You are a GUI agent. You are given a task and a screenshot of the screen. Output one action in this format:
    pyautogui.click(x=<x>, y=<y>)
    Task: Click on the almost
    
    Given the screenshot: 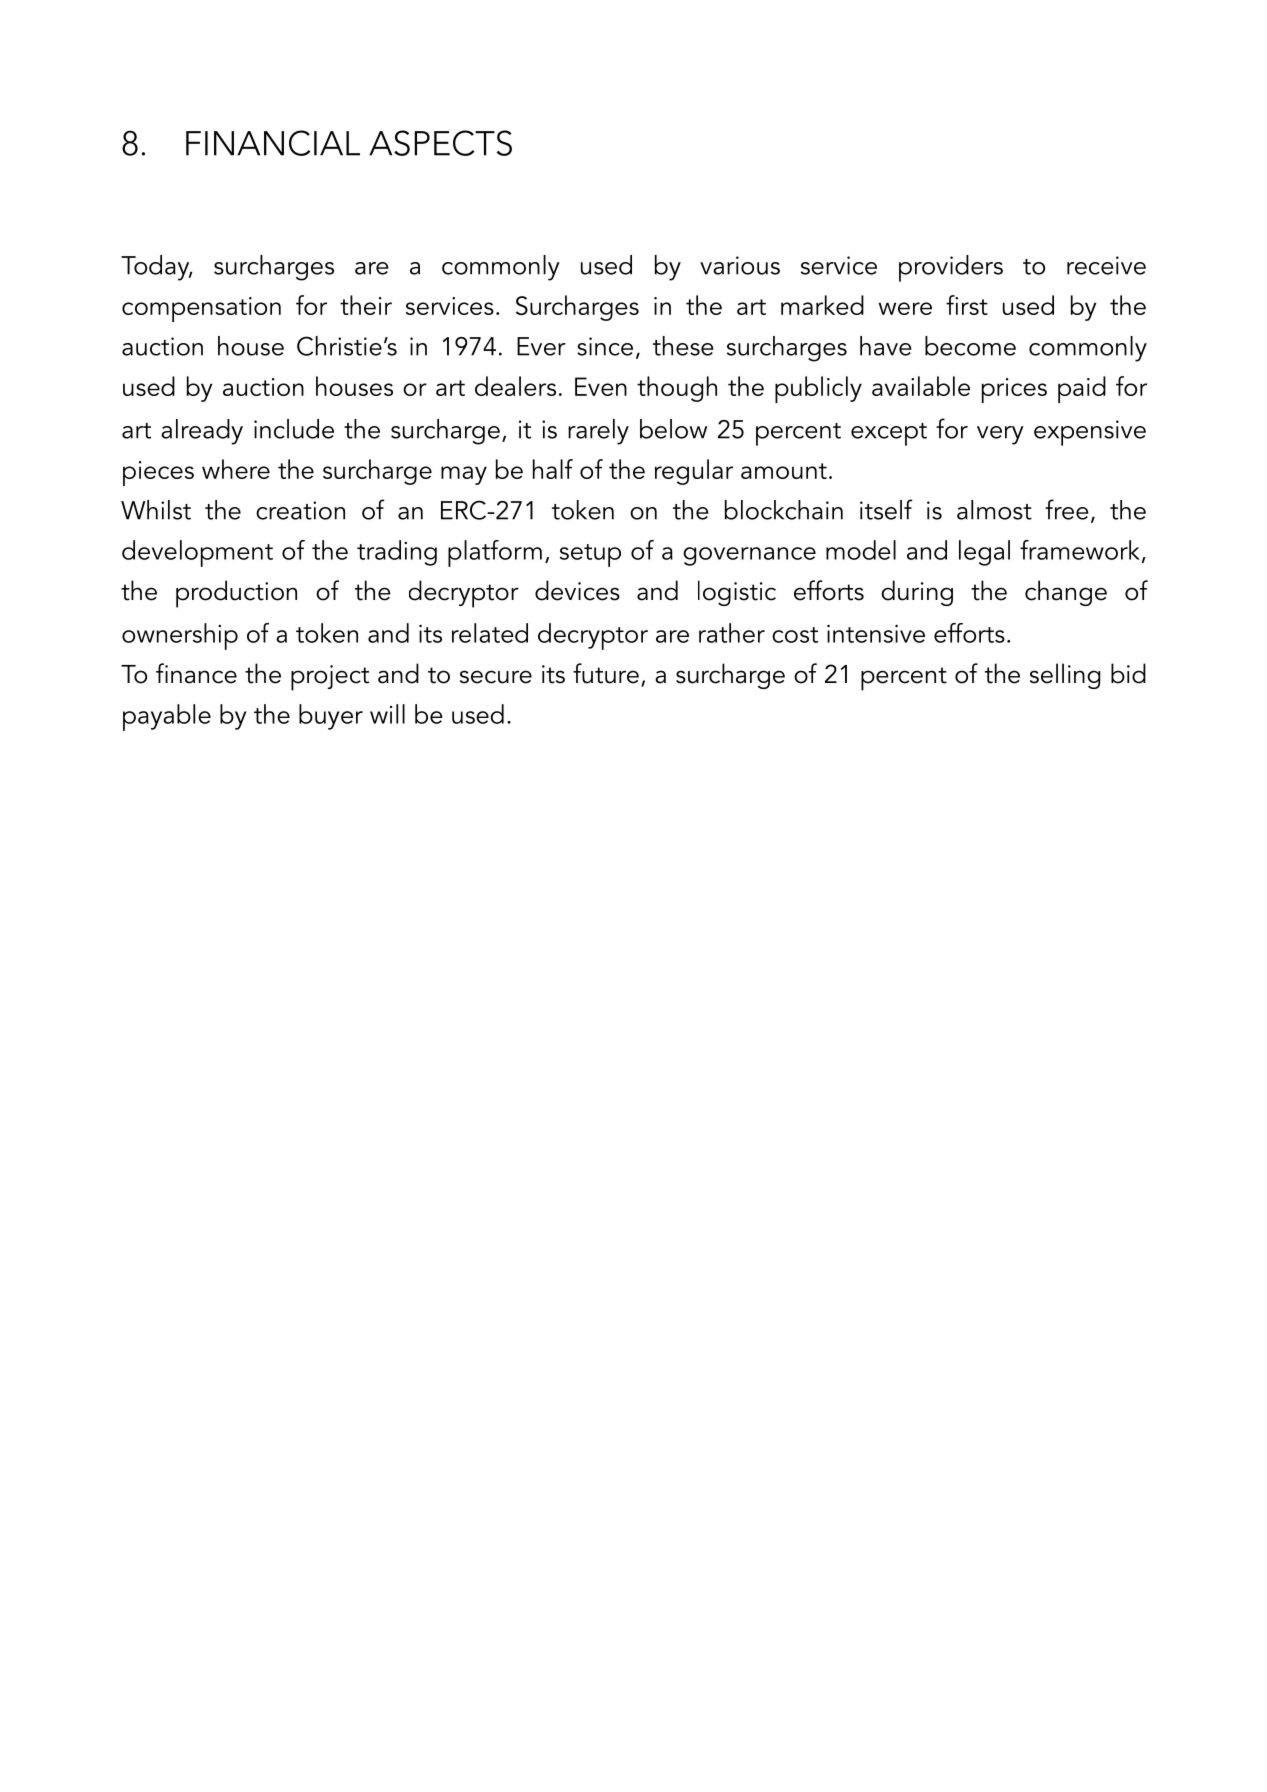 What is the action you would take?
    pyautogui.click(x=994, y=510)
